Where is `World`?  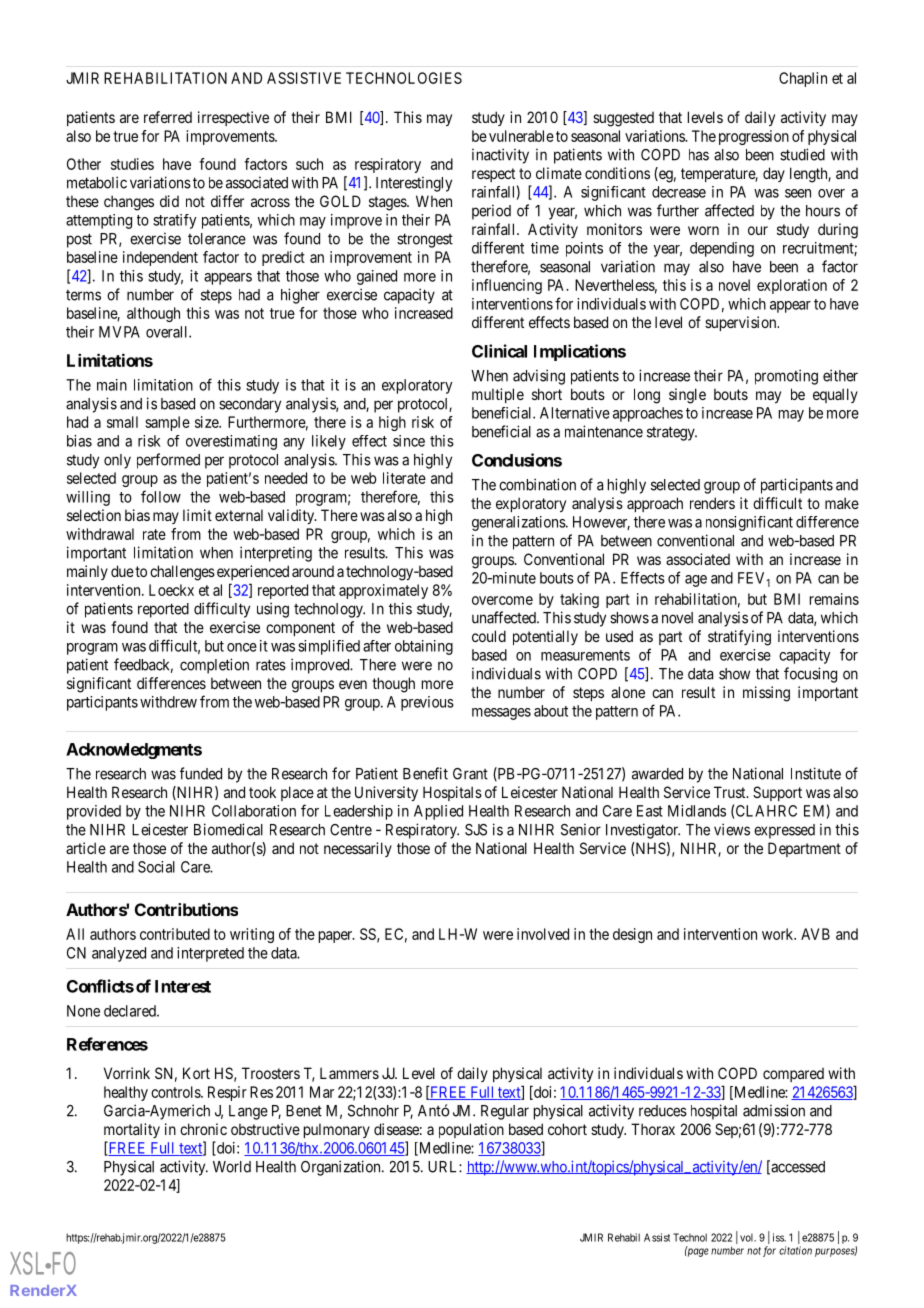
World is located at coordinates (232, 1167).
